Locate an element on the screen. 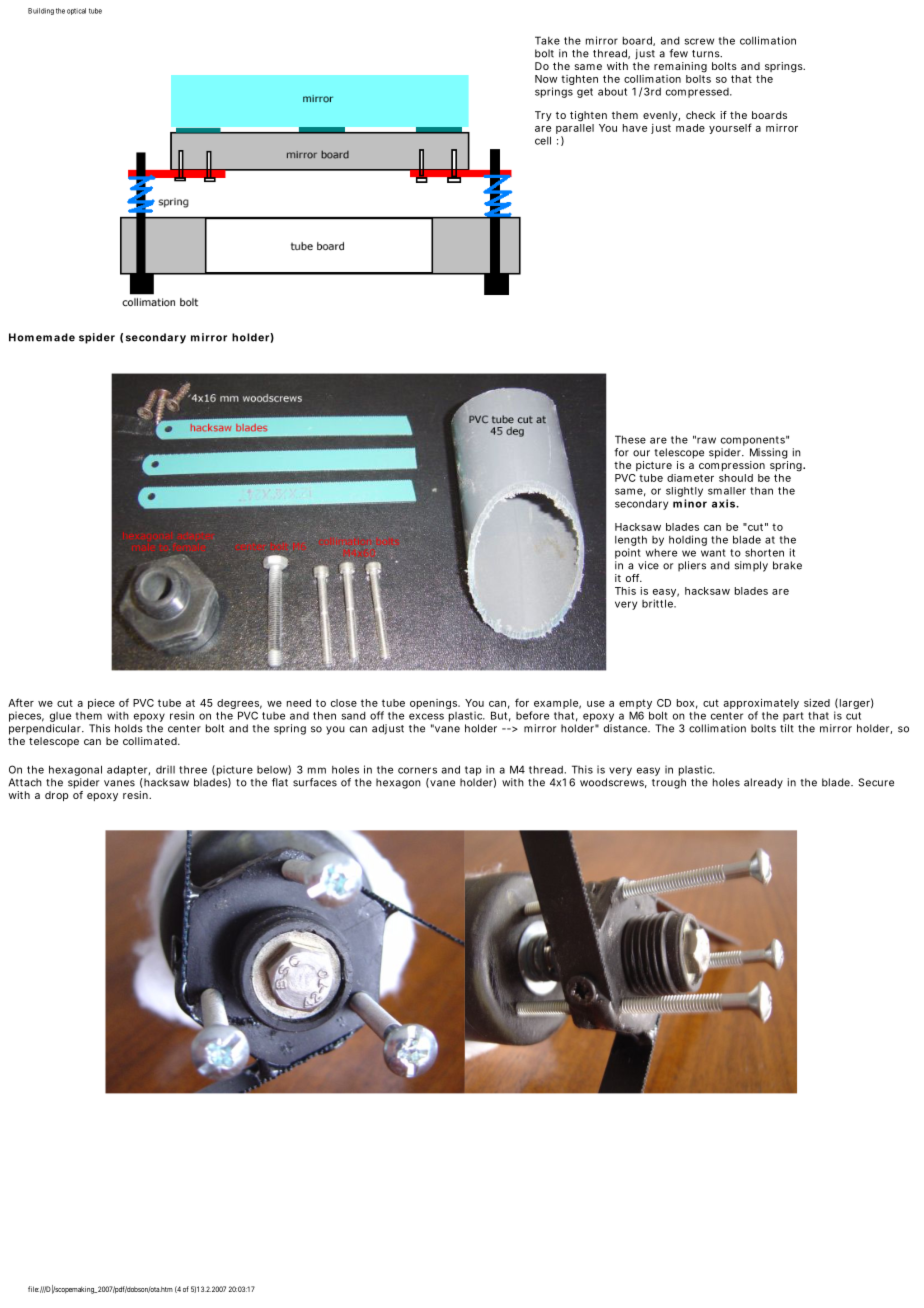 The image size is (924, 1308). point is located at coordinates (628, 553).
